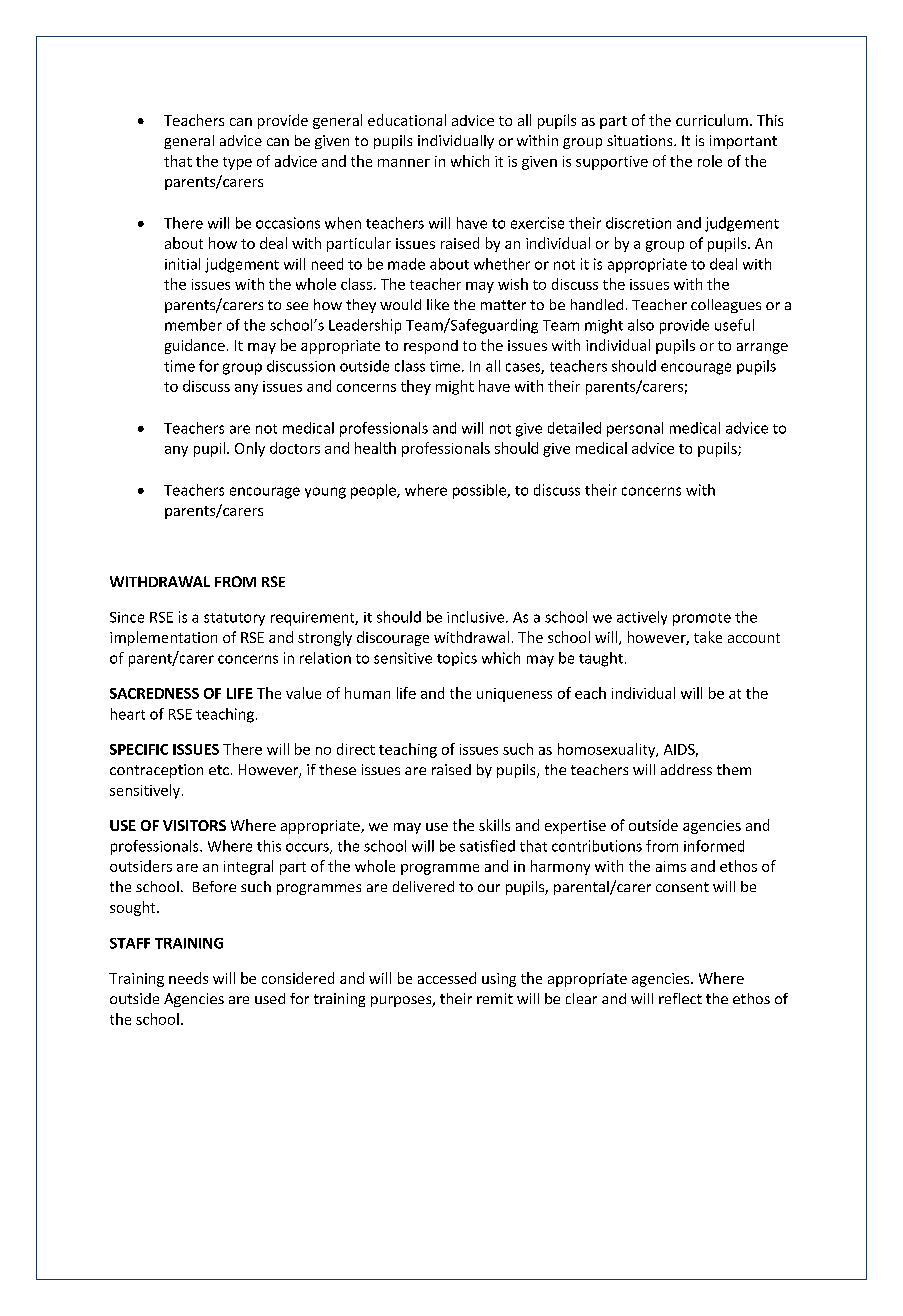 This image has width=903, height=1316. What do you see at coordinates (404, 163) in the image?
I see `manner` at bounding box center [404, 163].
